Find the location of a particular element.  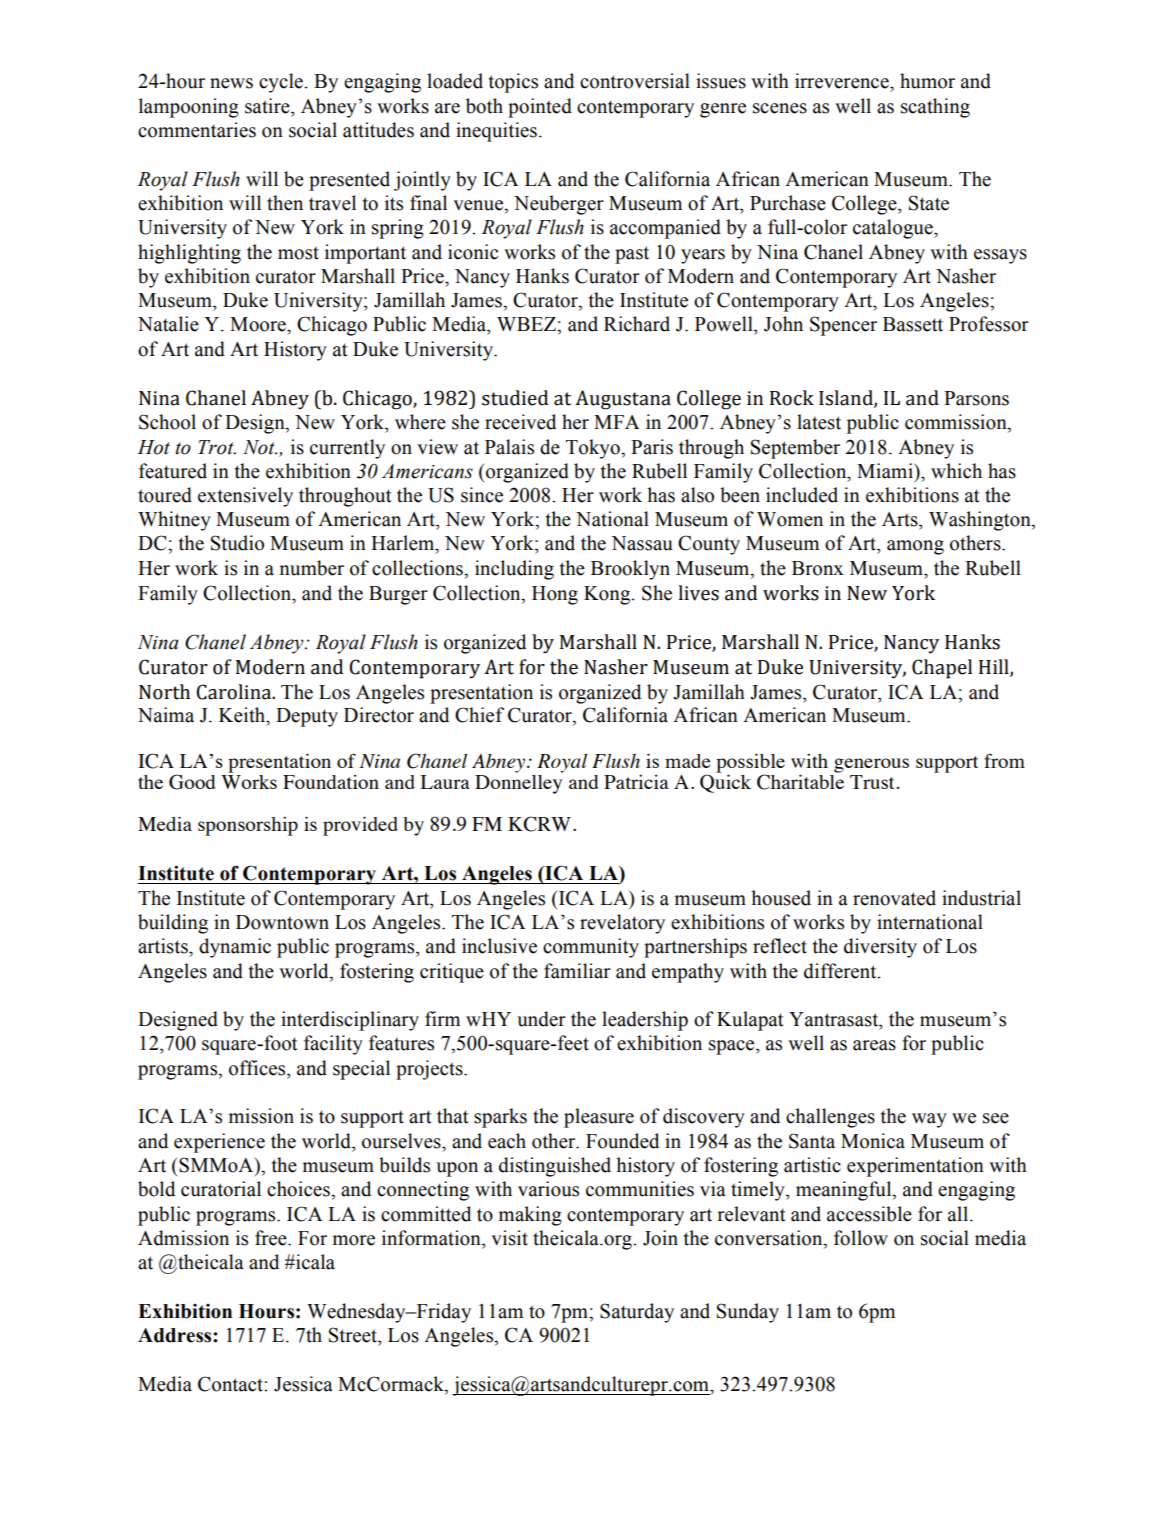

Nassau is located at coordinates (642, 543).
